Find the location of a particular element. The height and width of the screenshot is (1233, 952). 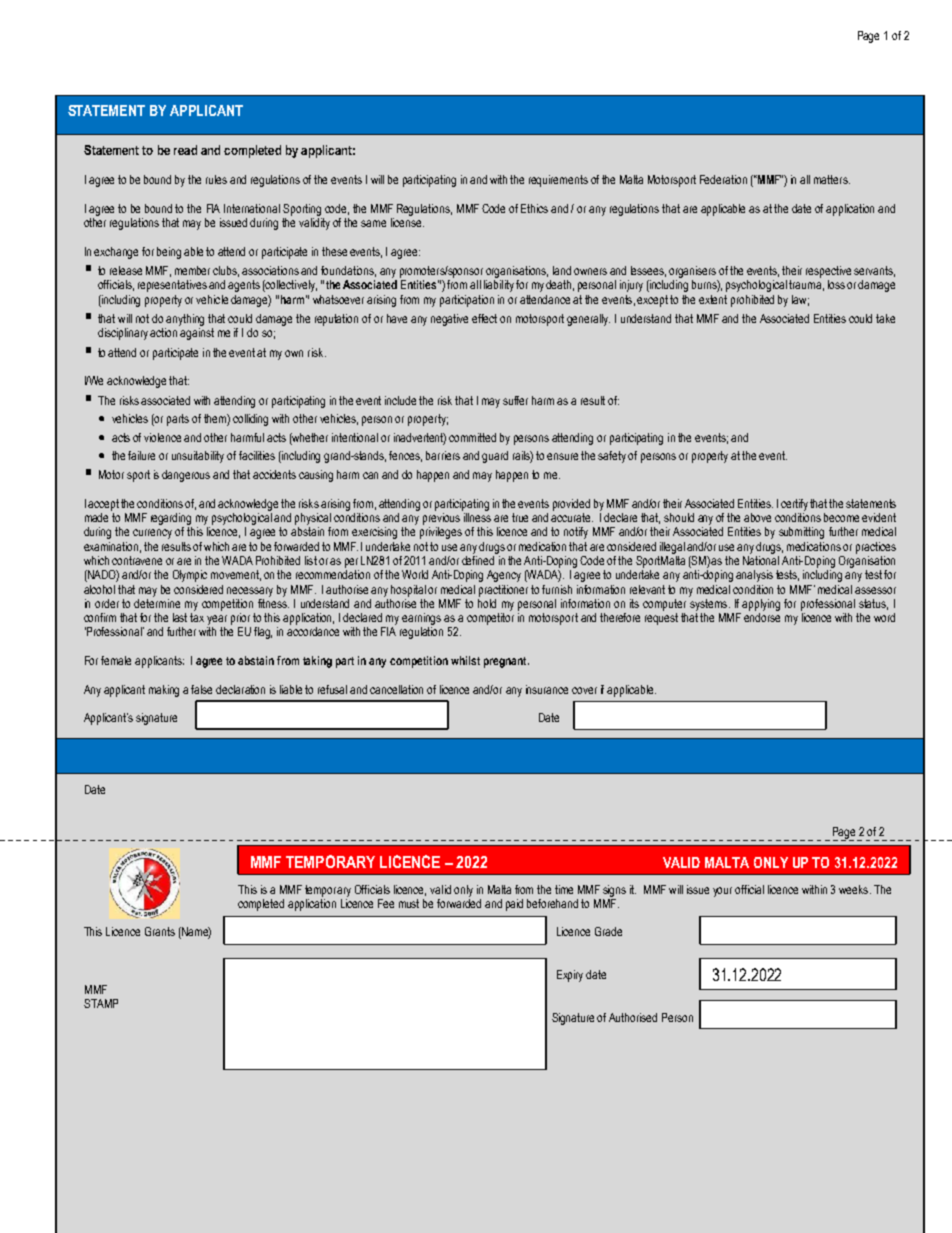

Olympic is located at coordinates (190, 576).
